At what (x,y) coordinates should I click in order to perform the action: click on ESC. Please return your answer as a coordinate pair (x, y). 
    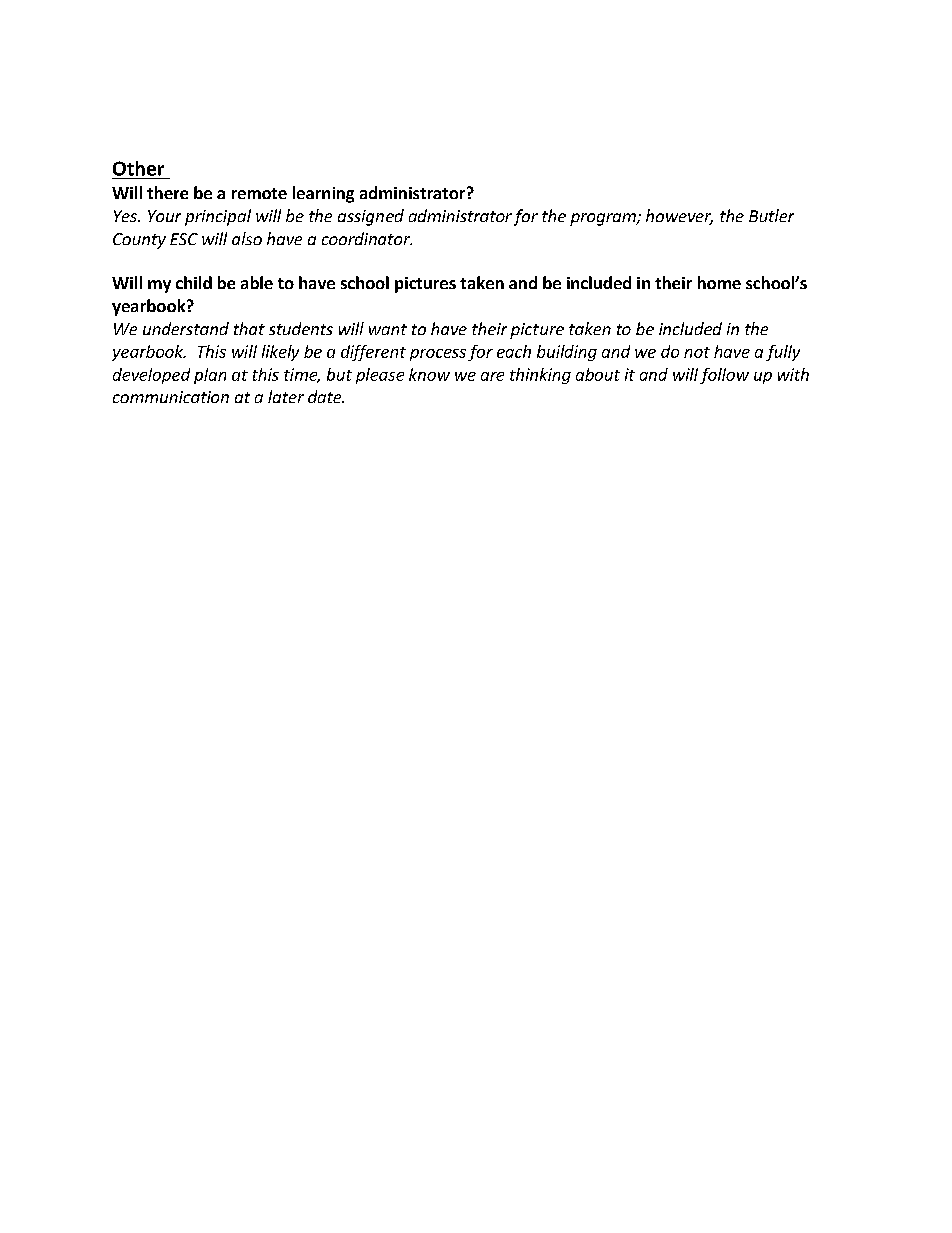
    Looking at the image, I should click on (184, 239).
